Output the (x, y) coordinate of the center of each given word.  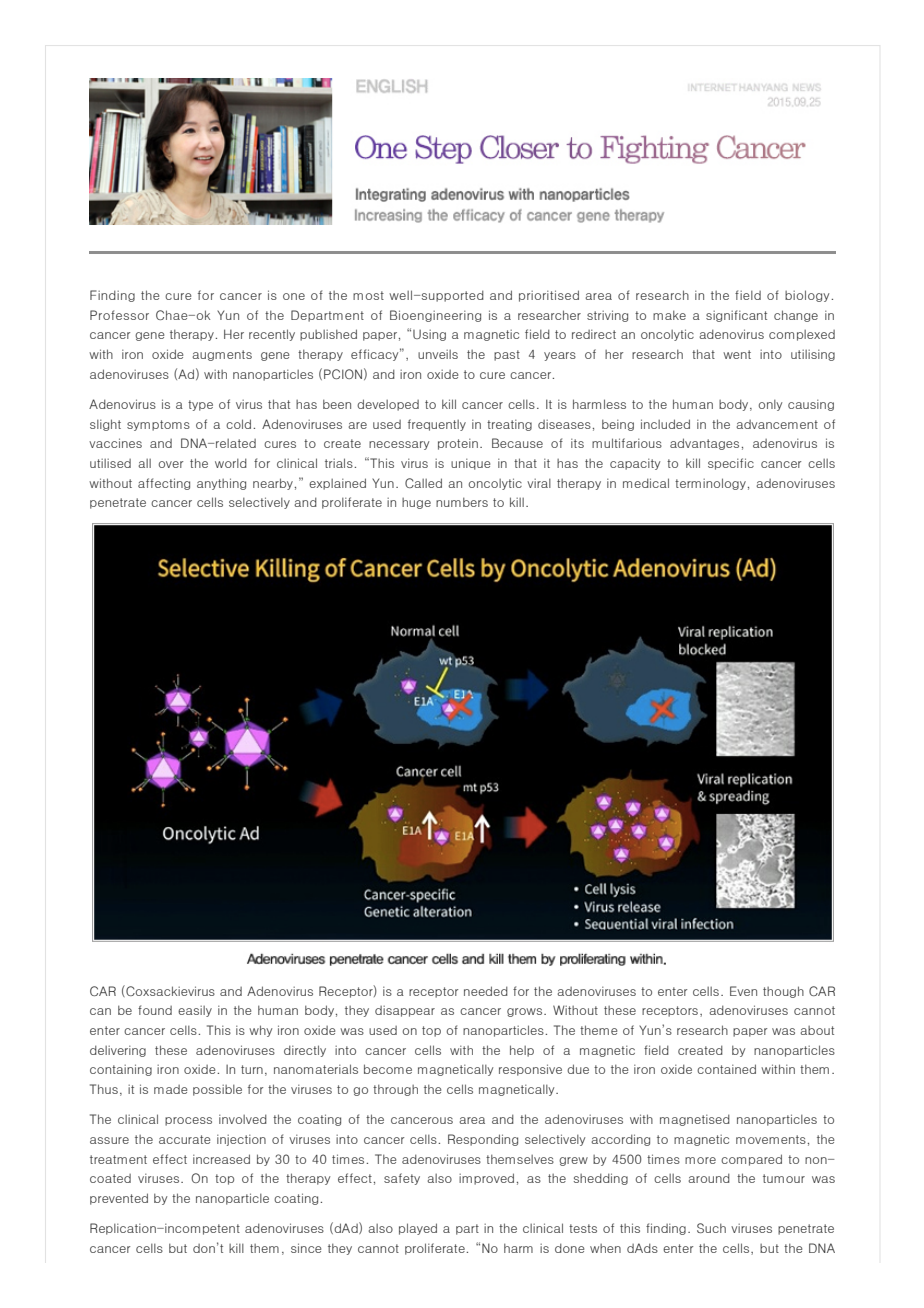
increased (221, 1159)
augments (222, 355)
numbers (462, 502)
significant (736, 316)
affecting (164, 484)
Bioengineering (435, 316)
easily (195, 1011)
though (783, 992)
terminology (710, 484)
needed (486, 991)
